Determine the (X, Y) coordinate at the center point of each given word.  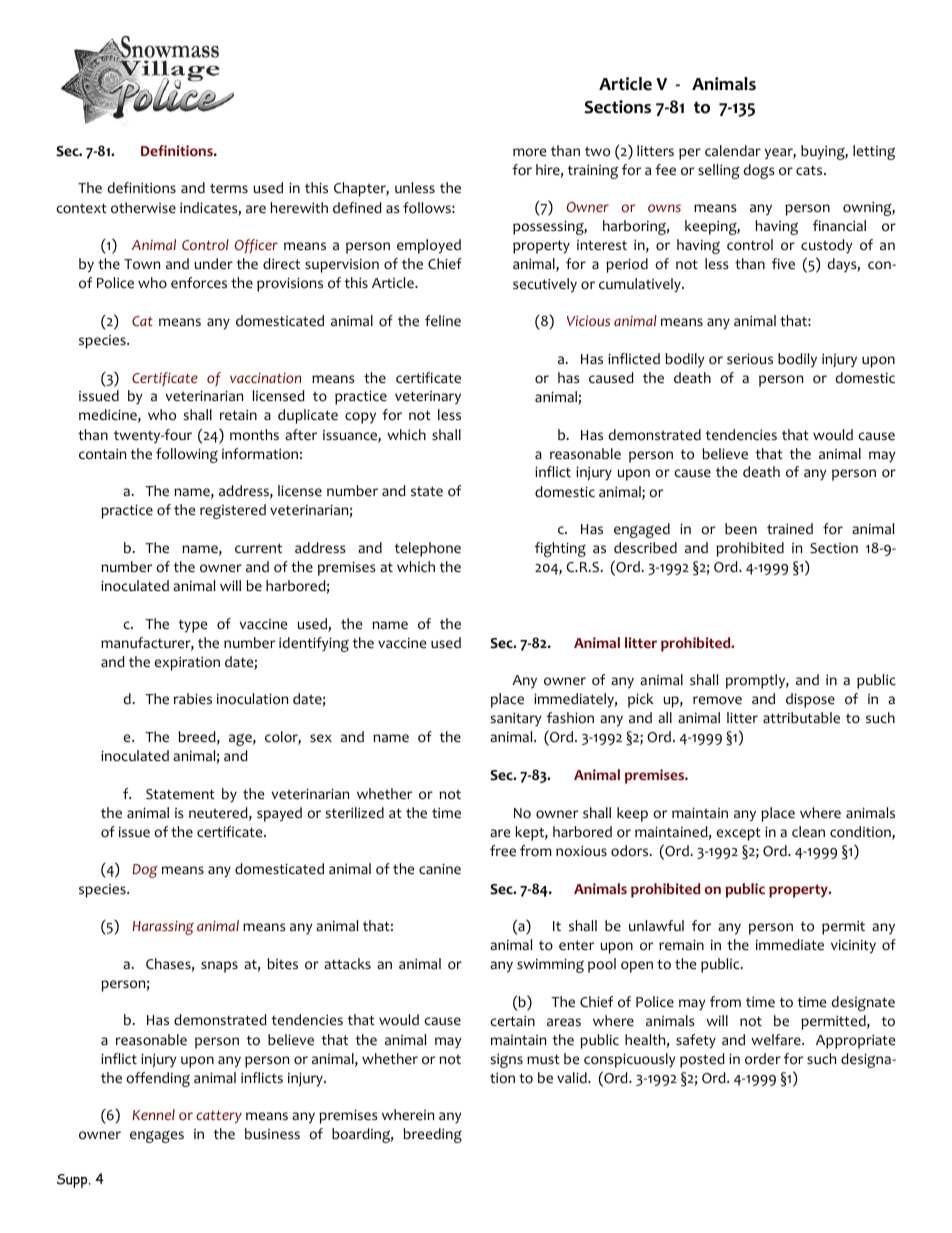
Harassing (163, 928)
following (187, 455)
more (529, 152)
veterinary (428, 398)
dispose (810, 700)
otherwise (143, 208)
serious (750, 359)
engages (157, 1136)
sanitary (516, 719)
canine (440, 869)
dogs (759, 171)
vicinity (853, 947)
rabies (193, 699)
